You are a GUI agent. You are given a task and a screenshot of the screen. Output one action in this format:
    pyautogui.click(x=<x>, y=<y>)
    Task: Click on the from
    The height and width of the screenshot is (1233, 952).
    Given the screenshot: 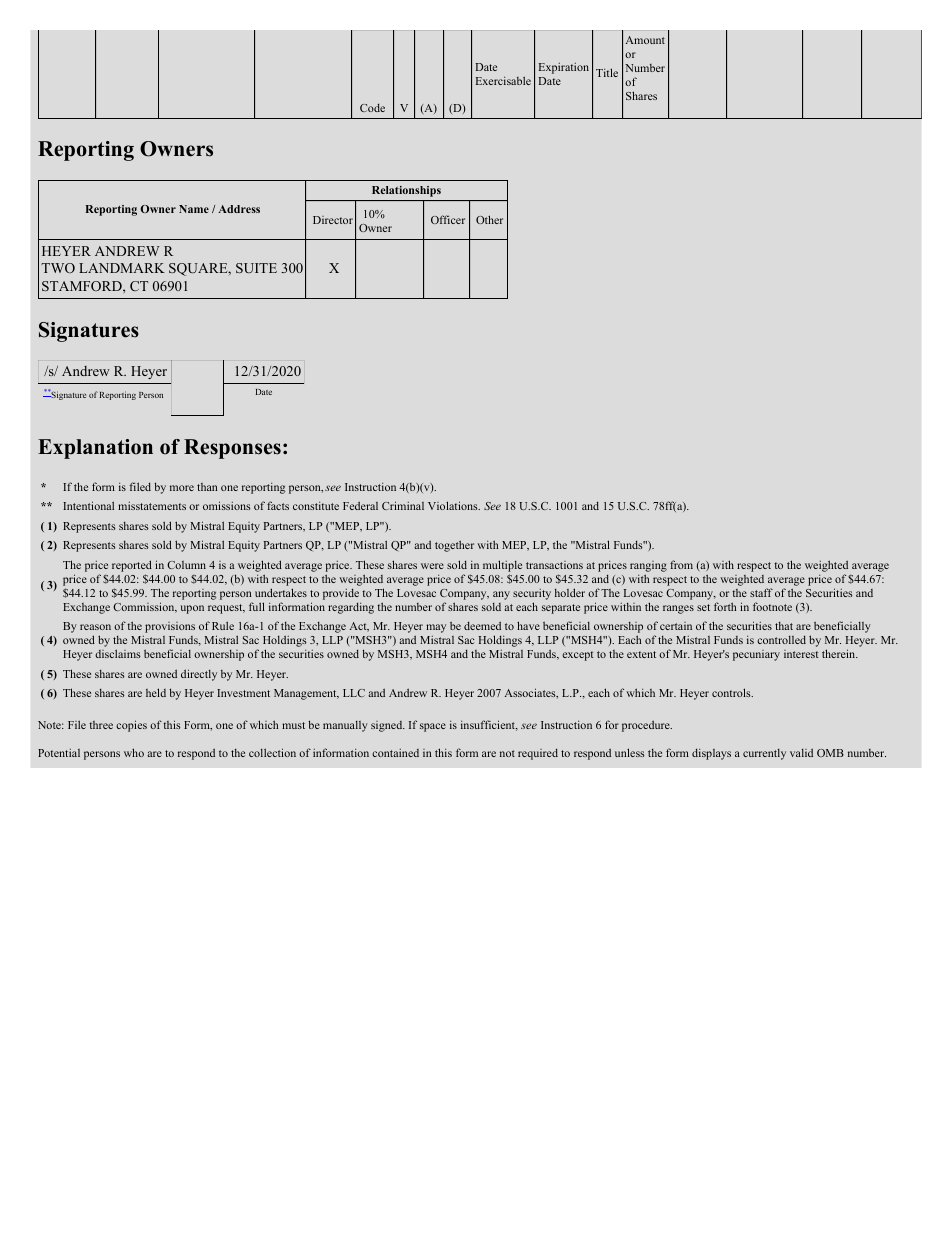 What is the action you would take?
    pyautogui.click(x=681, y=564)
